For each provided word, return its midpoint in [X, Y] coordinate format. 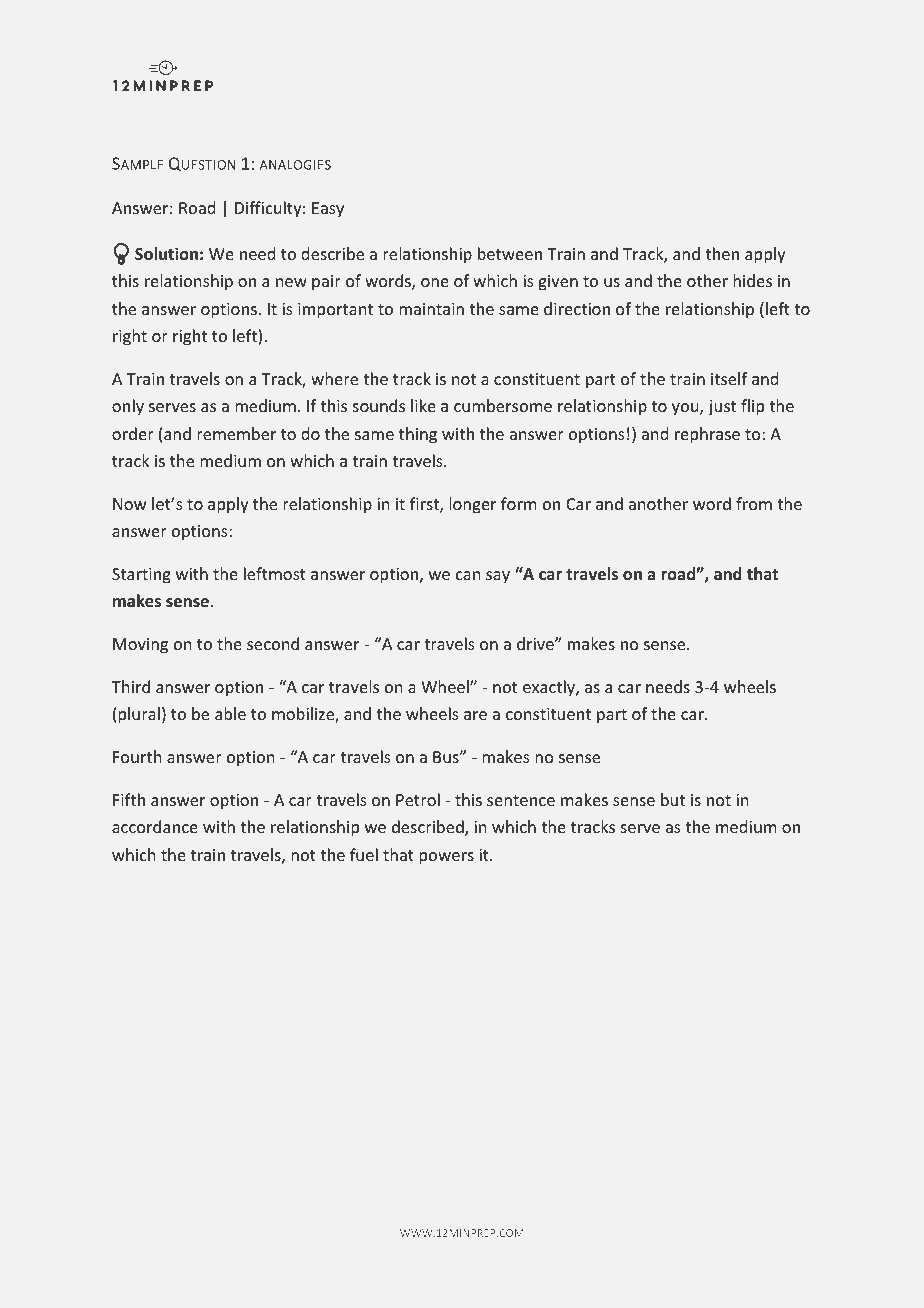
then [722, 253]
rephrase [707, 435]
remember [236, 433]
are [475, 715]
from [754, 503]
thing [418, 435]
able [230, 713]
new [291, 282]
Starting [141, 576]
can [468, 575]
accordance [155, 826]
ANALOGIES [295, 165]
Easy [328, 210]
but [673, 799]
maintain [431, 309]
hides [752, 280]
